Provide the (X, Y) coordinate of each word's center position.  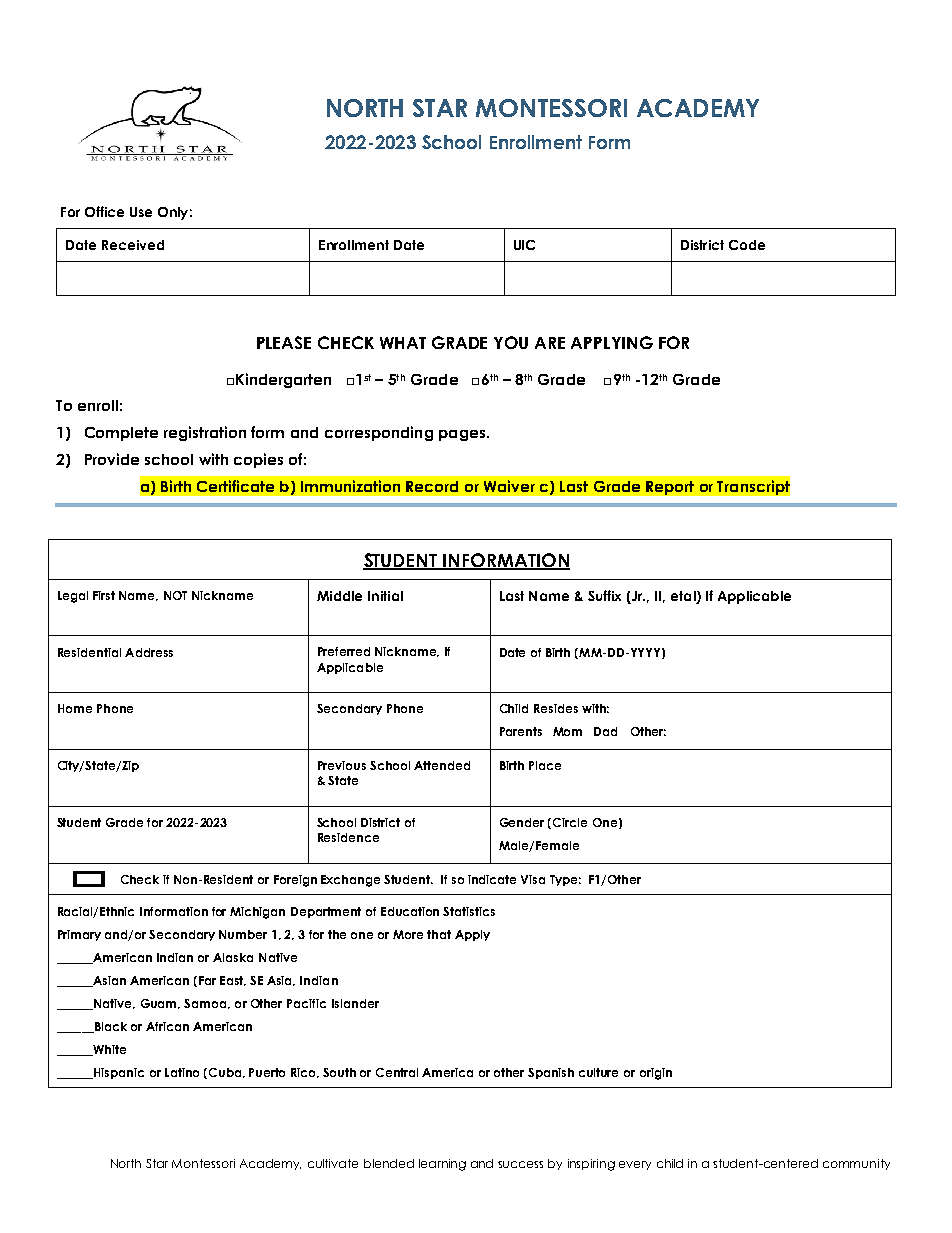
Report (670, 488)
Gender (522, 822)
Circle (570, 822)
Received (133, 245)
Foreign (295, 881)
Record (432, 486)
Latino (182, 1072)
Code (747, 245)
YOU (511, 342)
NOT (175, 595)
